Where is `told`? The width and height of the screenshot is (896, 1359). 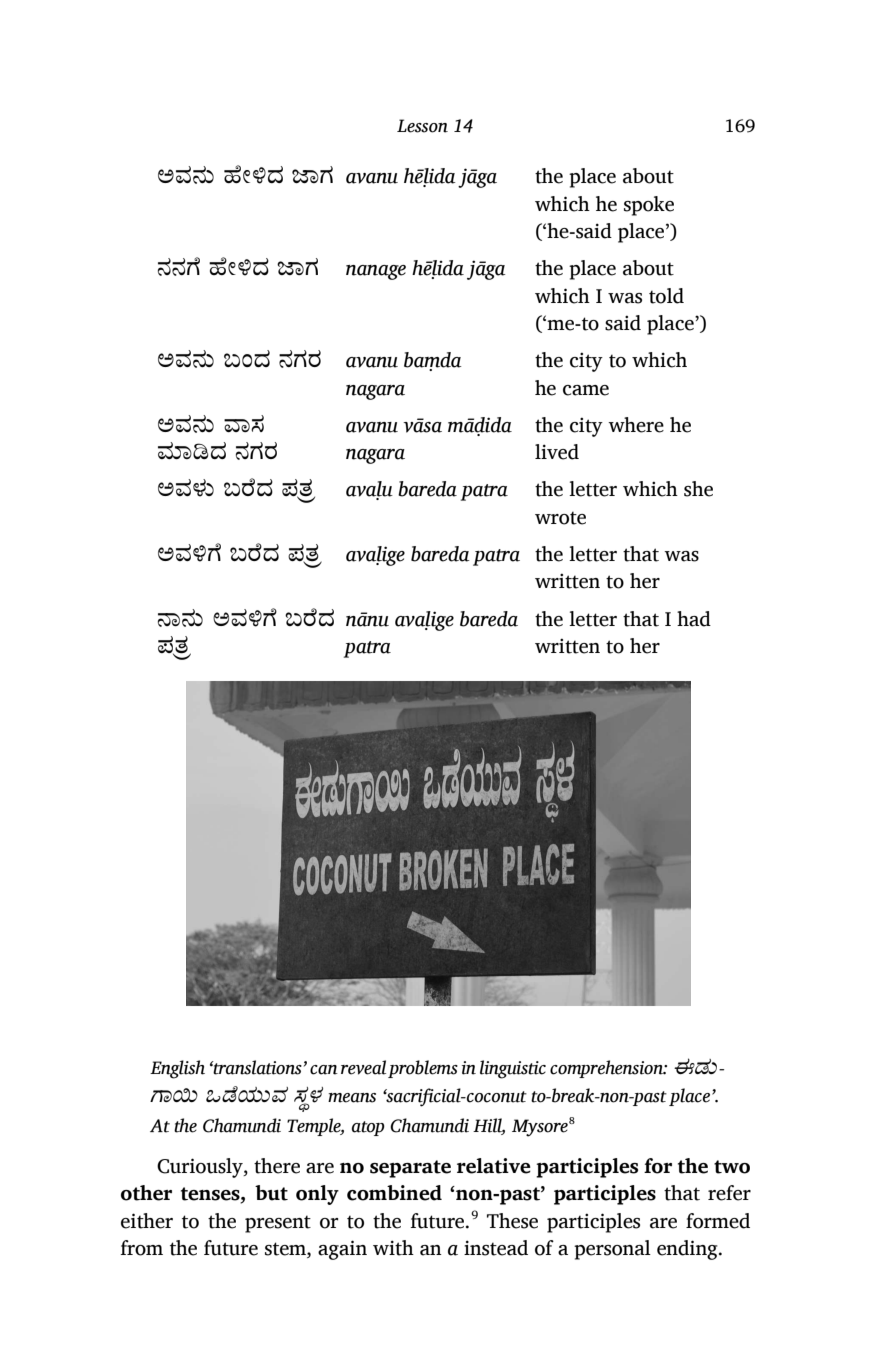 told is located at coordinates (666, 296).
